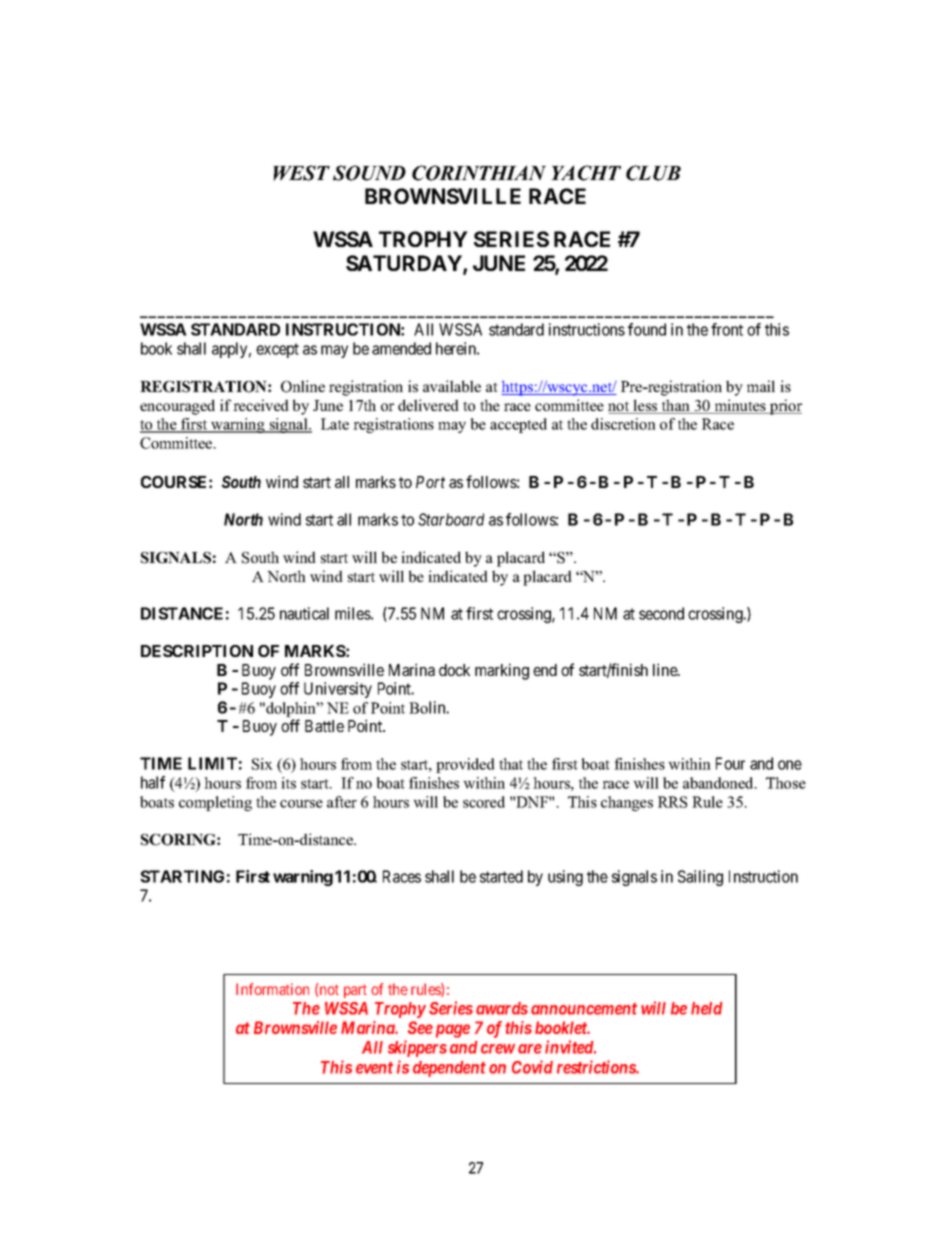 The width and height of the page is (952, 1233). Describe the element at coordinates (479, 173) in the page. I see `CORINTHIAN` at that location.
